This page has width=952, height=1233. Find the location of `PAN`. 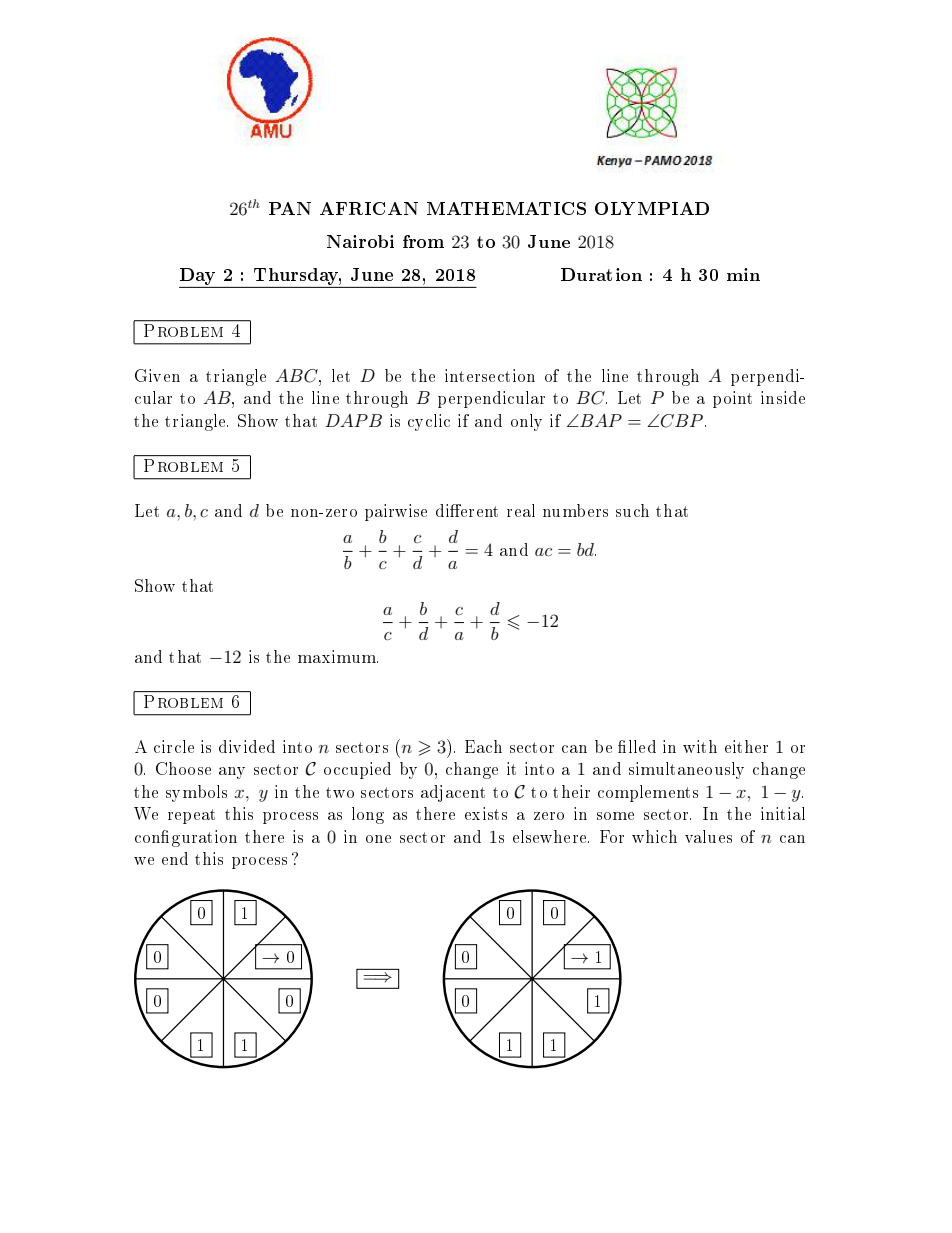

PAN is located at coordinates (290, 208).
